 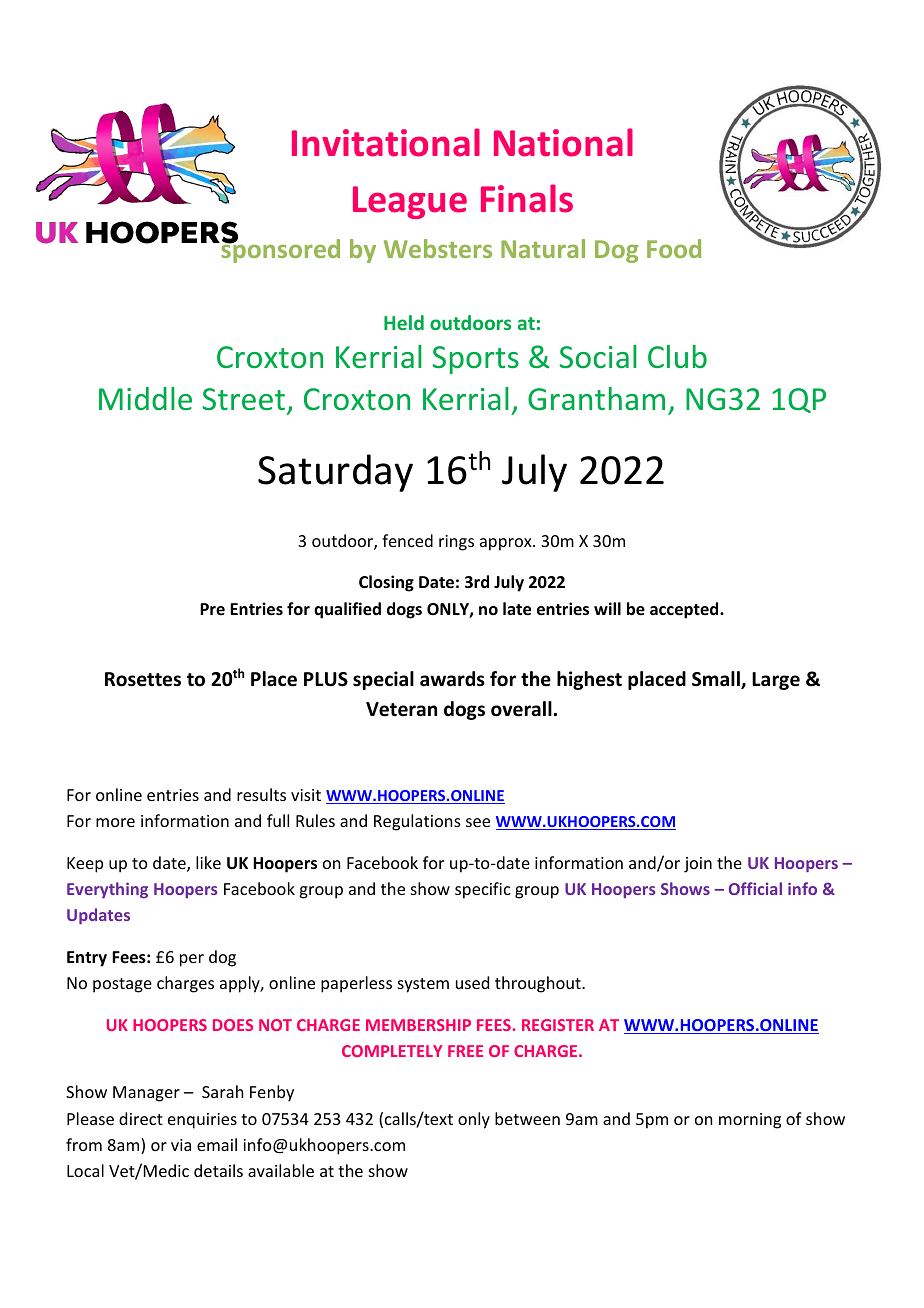 I want to click on join, so click(x=698, y=865).
